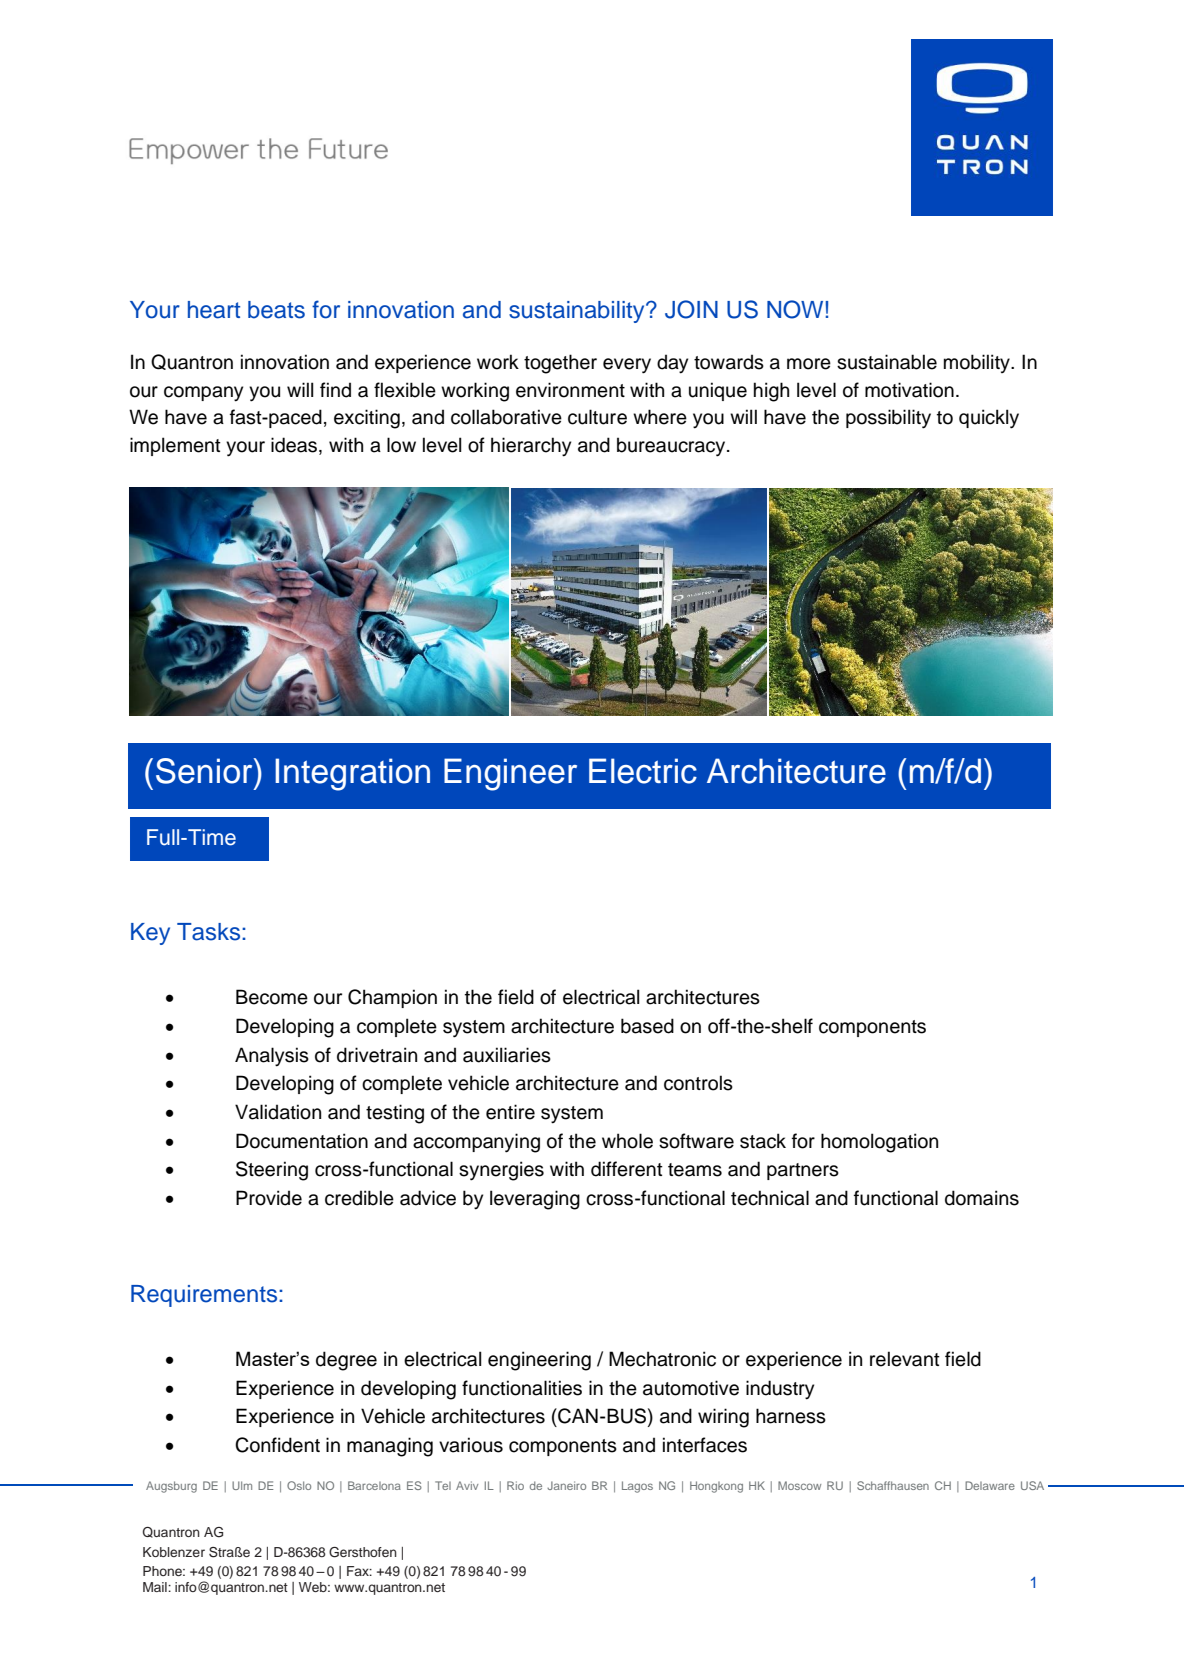 This document has height=1674, width=1184. What do you see at coordinates (560, 364) in the document?
I see `together` at bounding box center [560, 364].
